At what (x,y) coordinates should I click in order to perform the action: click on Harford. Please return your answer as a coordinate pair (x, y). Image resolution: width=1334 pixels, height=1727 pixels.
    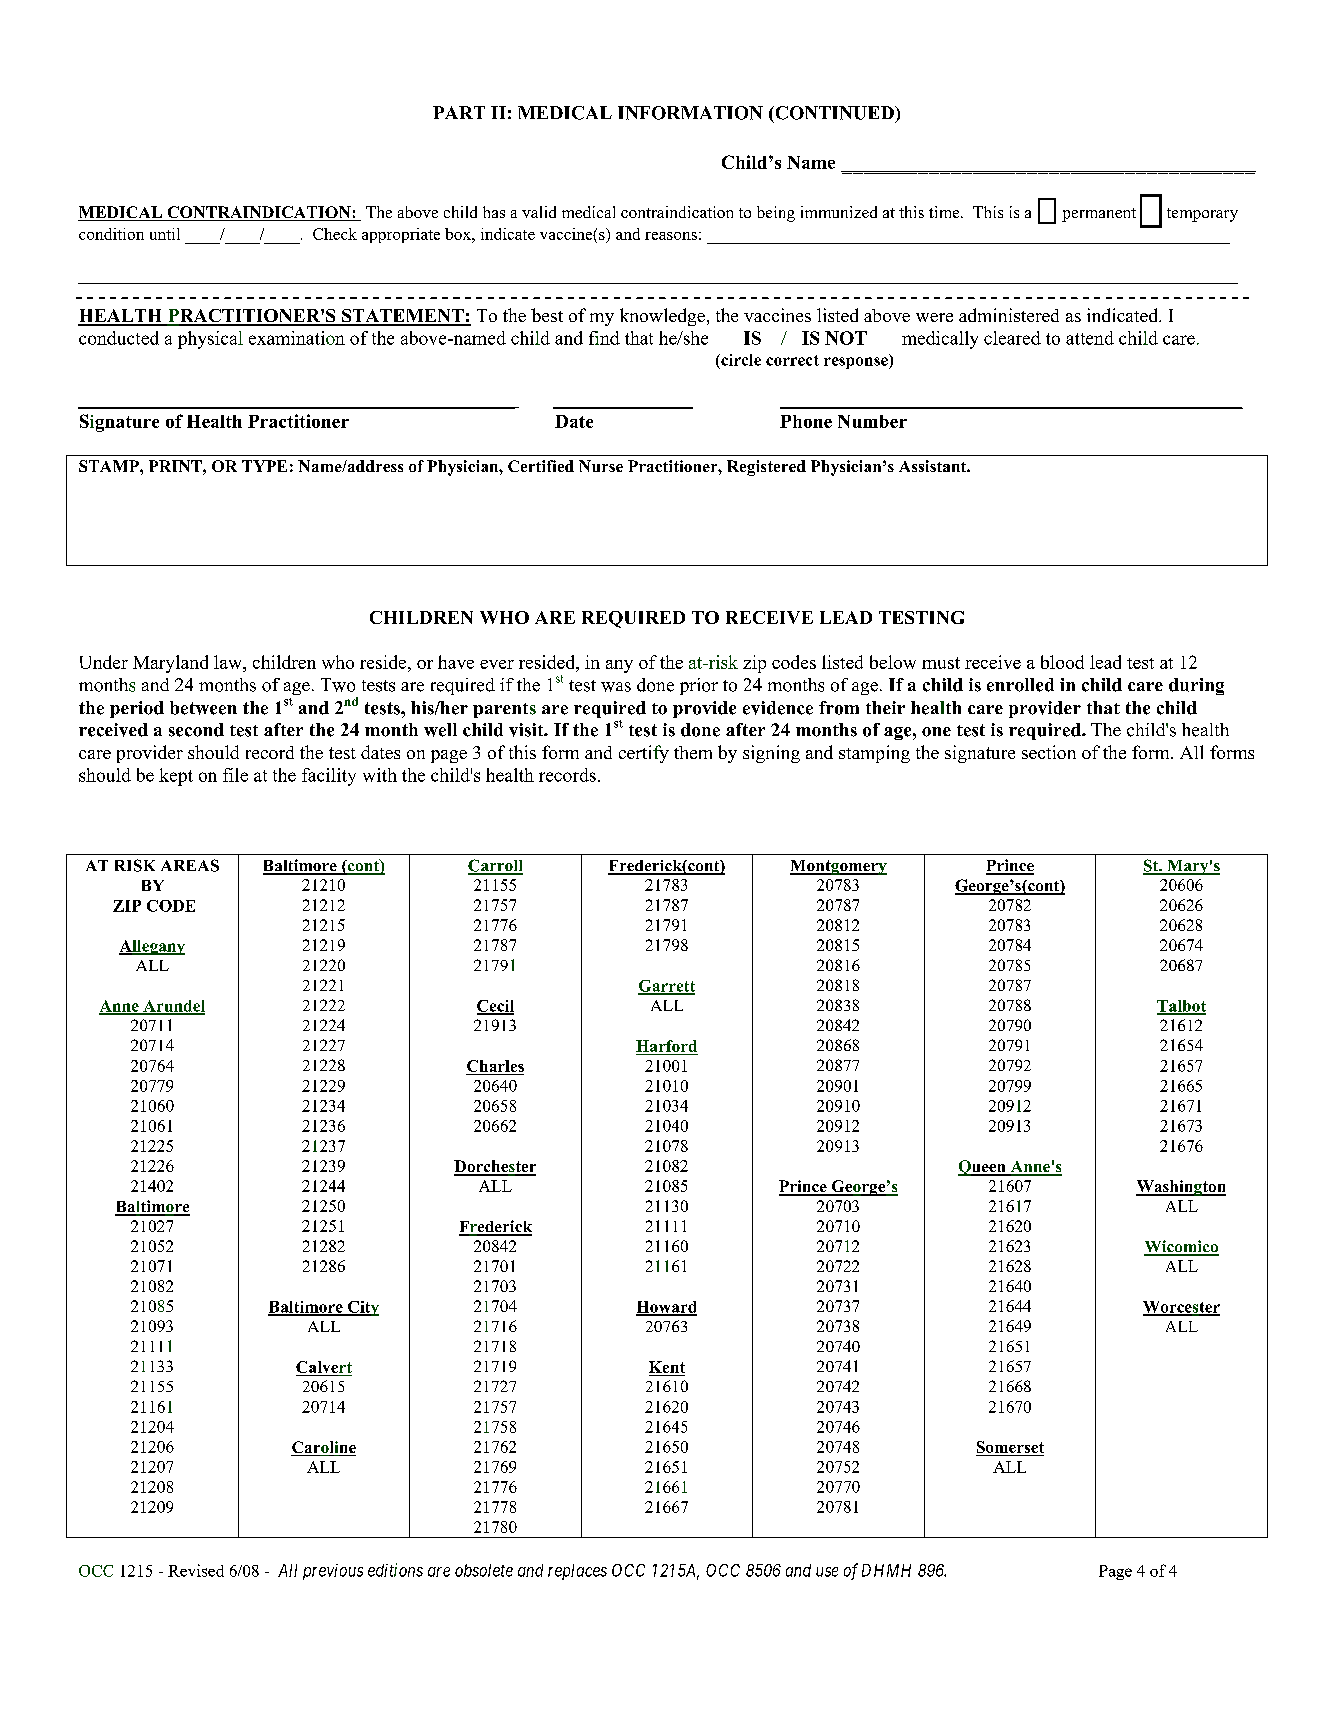
    Looking at the image, I should click on (666, 1046).
